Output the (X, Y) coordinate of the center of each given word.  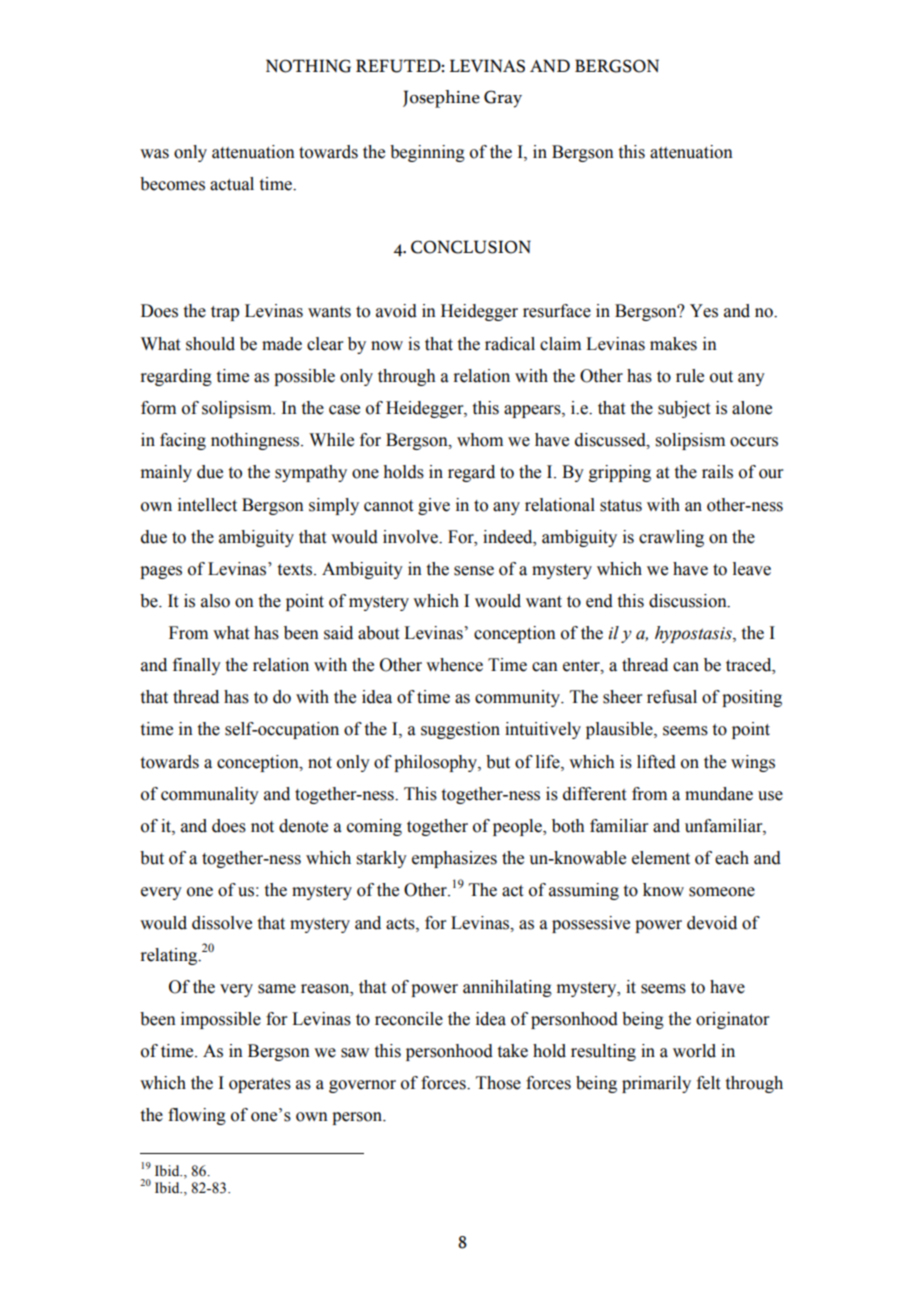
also (215, 601)
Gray (503, 99)
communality (210, 795)
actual (232, 184)
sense (474, 571)
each (732, 858)
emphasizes (454, 859)
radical (510, 344)
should (210, 344)
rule (690, 376)
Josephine (441, 99)
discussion (689, 601)
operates (260, 1085)
